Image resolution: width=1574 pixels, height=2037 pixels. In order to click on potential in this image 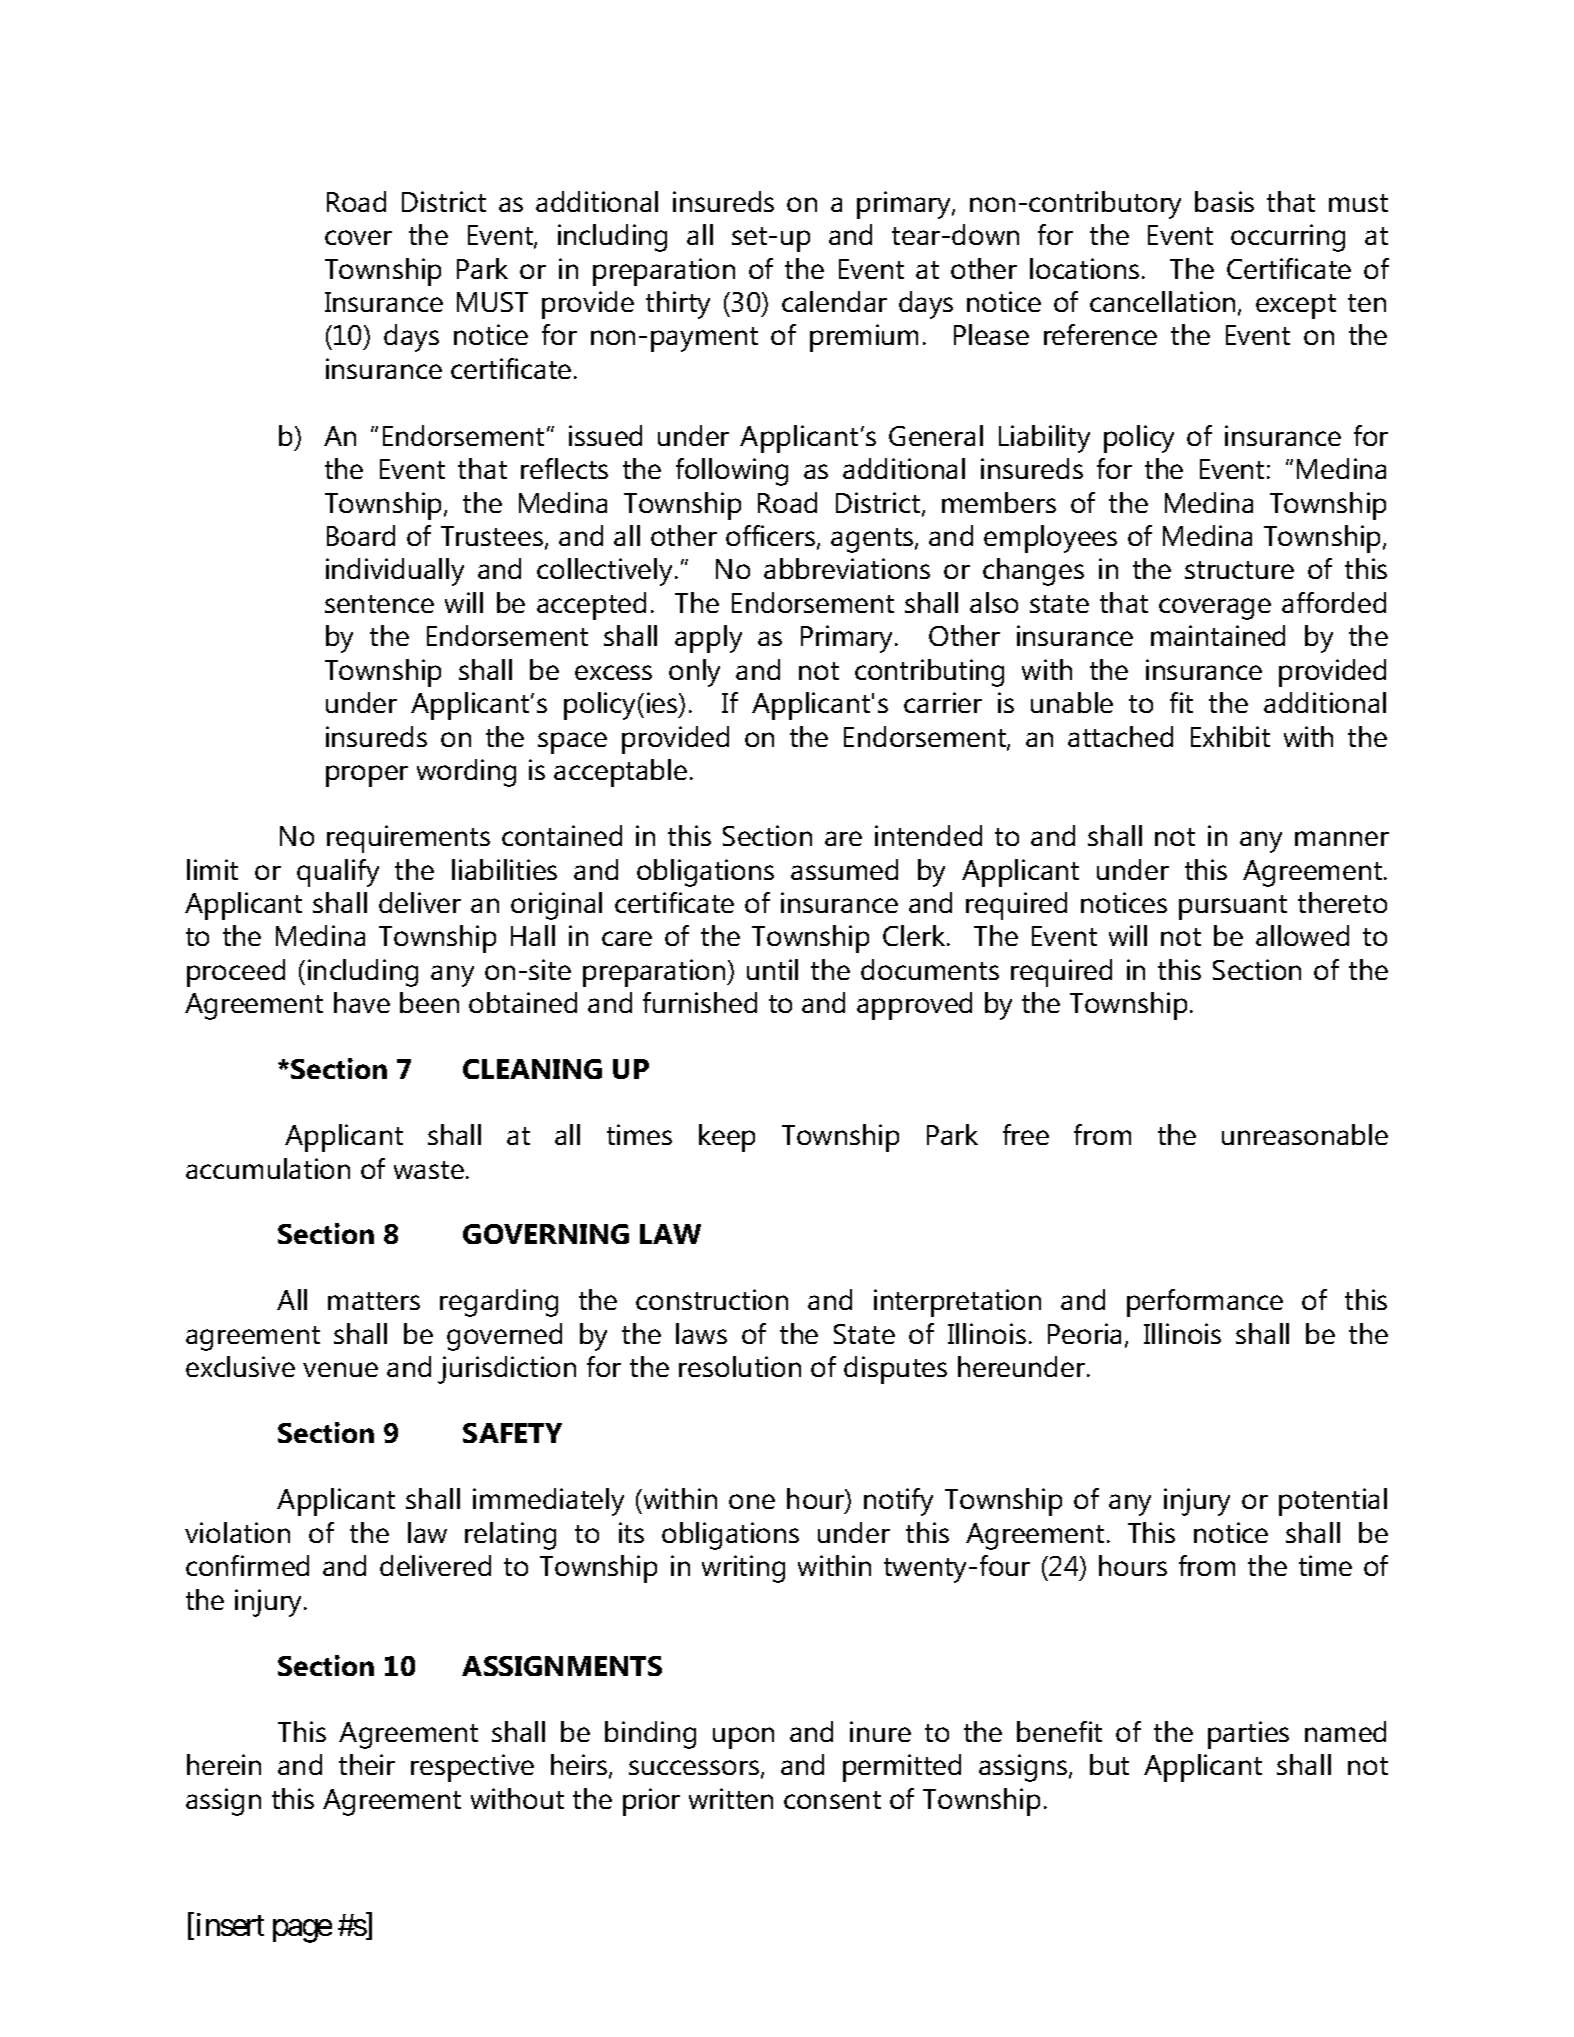, I will do `click(1333, 1502)`.
